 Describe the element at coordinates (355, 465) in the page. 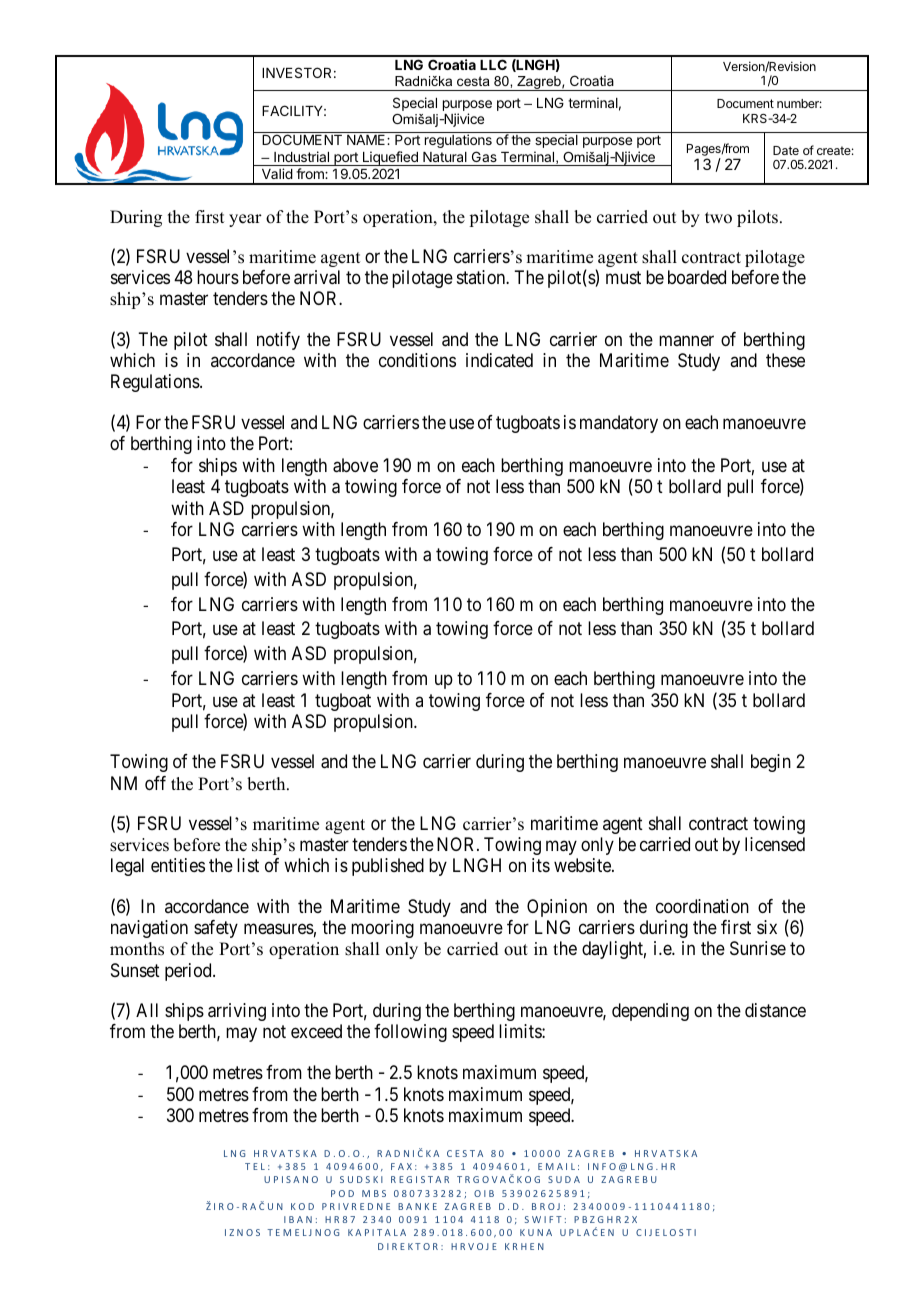

I see `above` at that location.
